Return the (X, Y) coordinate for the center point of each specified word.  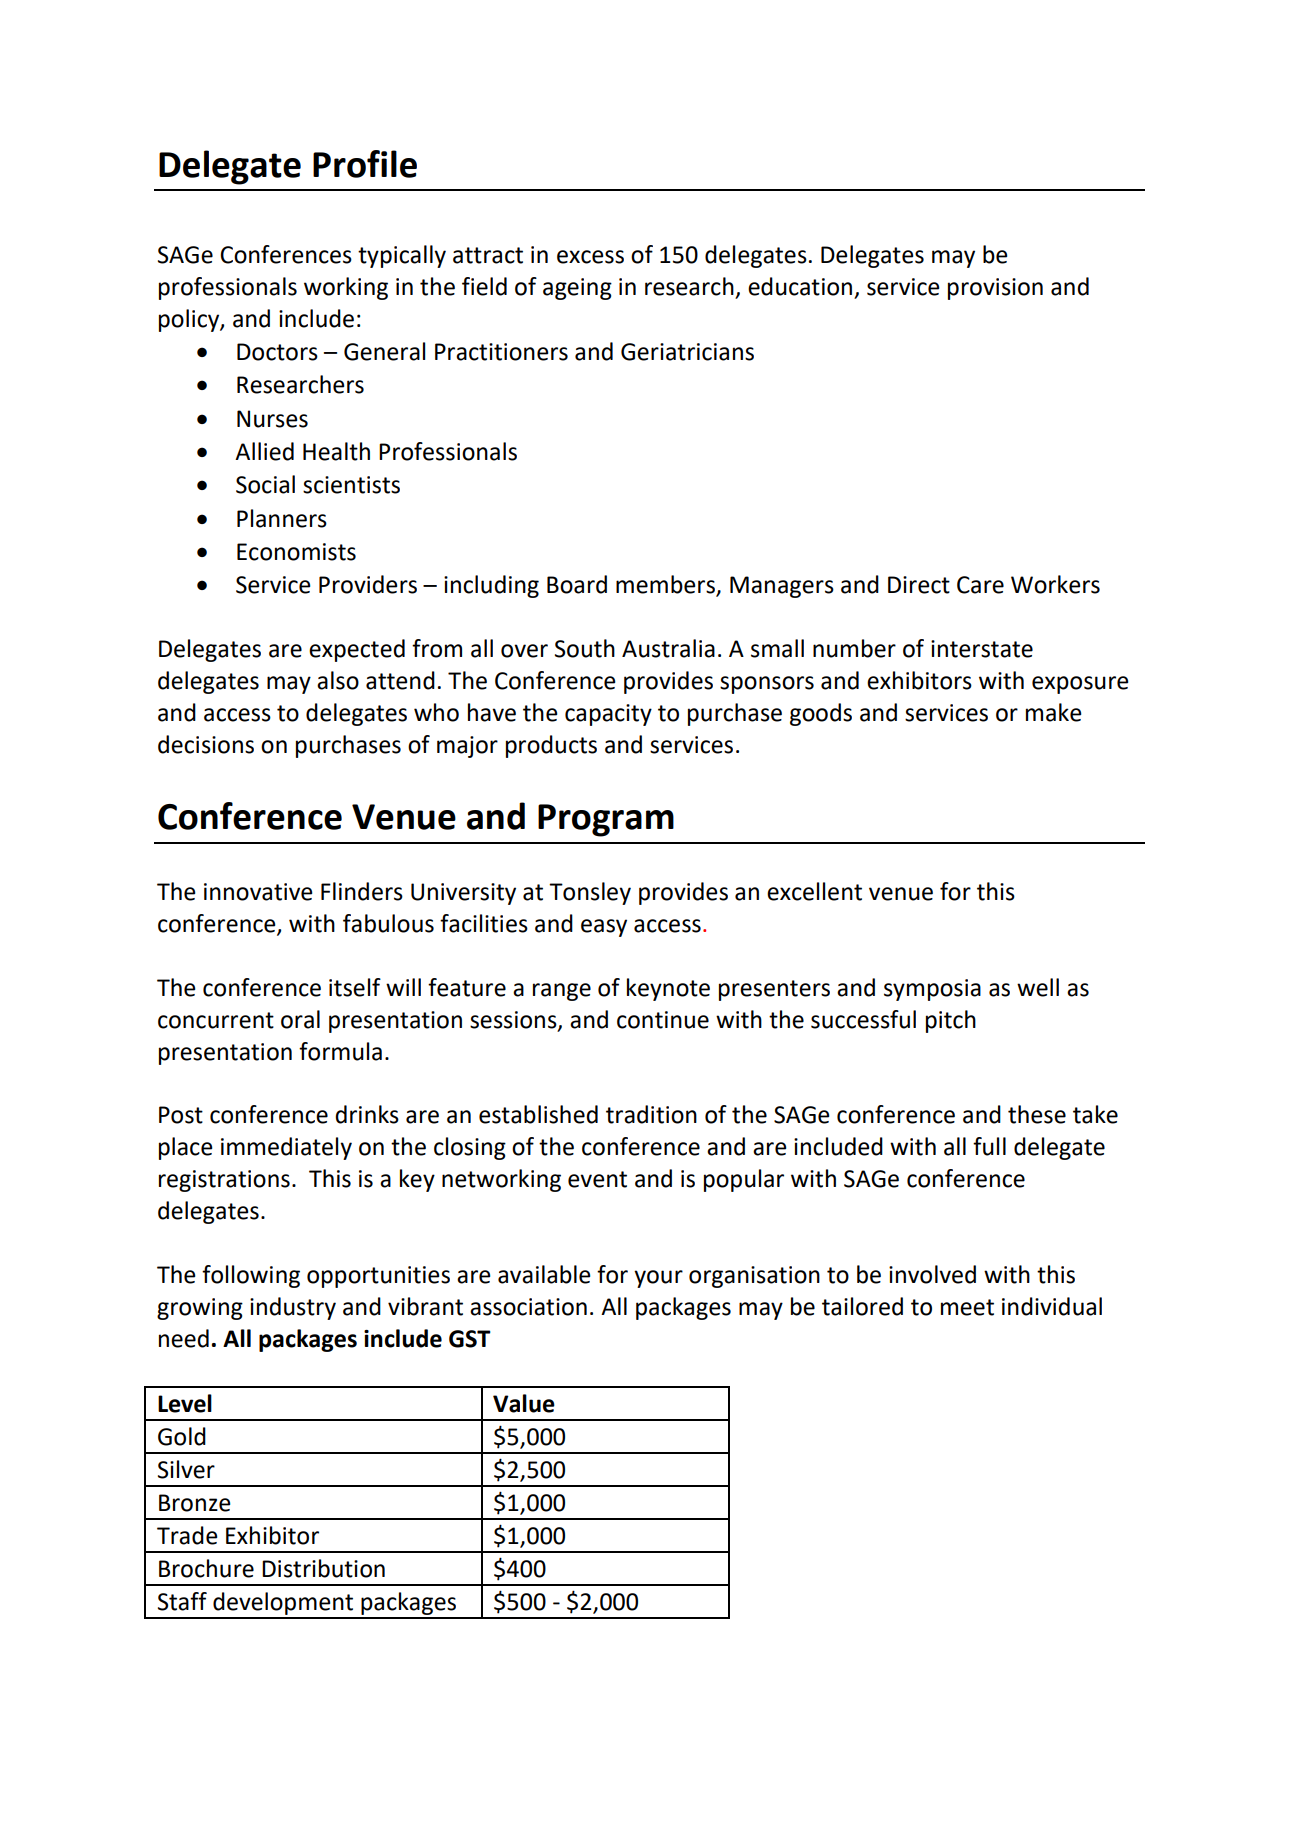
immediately (286, 1148)
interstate (982, 649)
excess (590, 257)
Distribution (323, 1568)
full (989, 1146)
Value (524, 1403)
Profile (365, 164)
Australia (668, 648)
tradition (651, 1114)
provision (995, 289)
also (338, 680)
